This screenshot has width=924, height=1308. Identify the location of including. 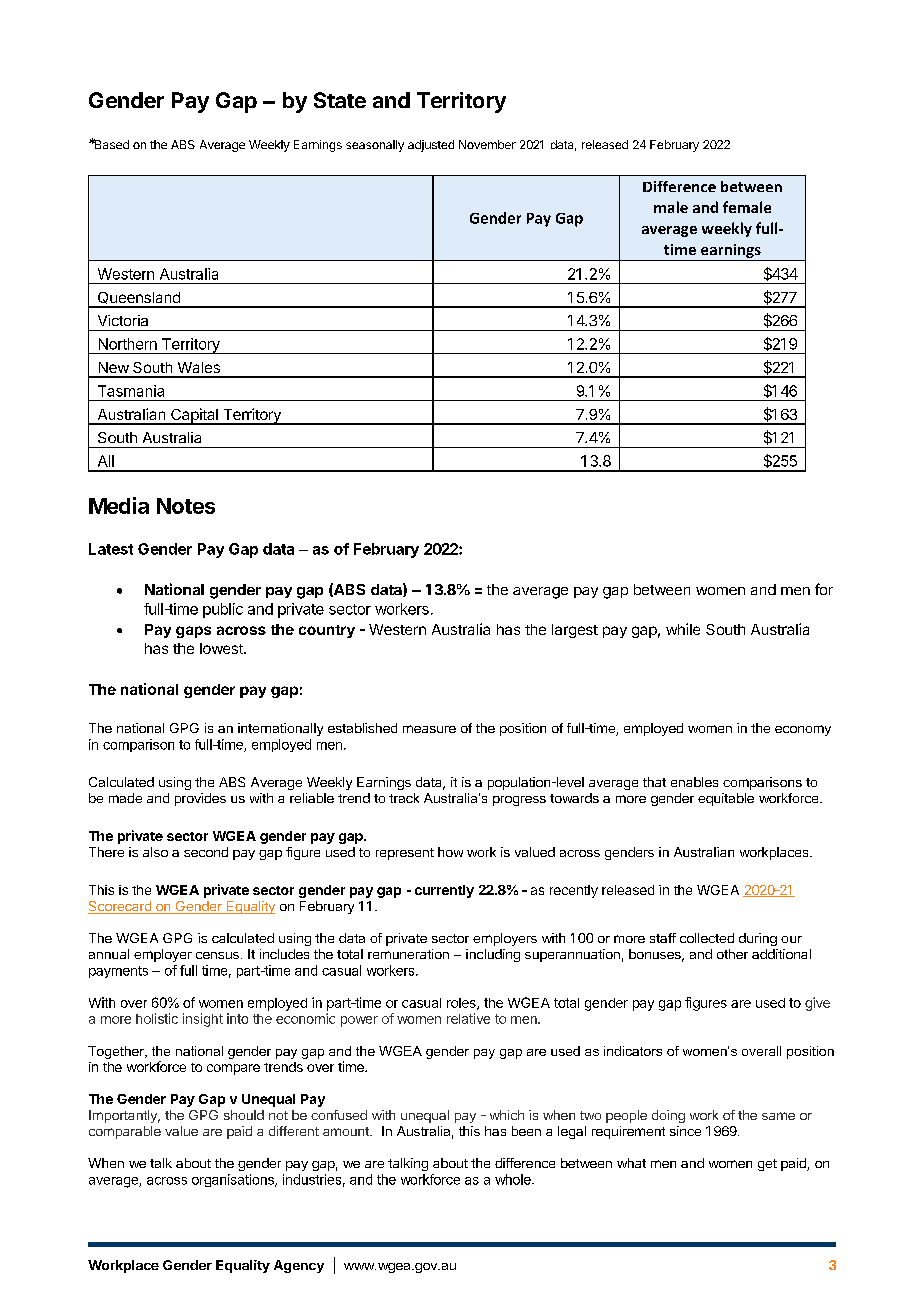
(493, 955).
